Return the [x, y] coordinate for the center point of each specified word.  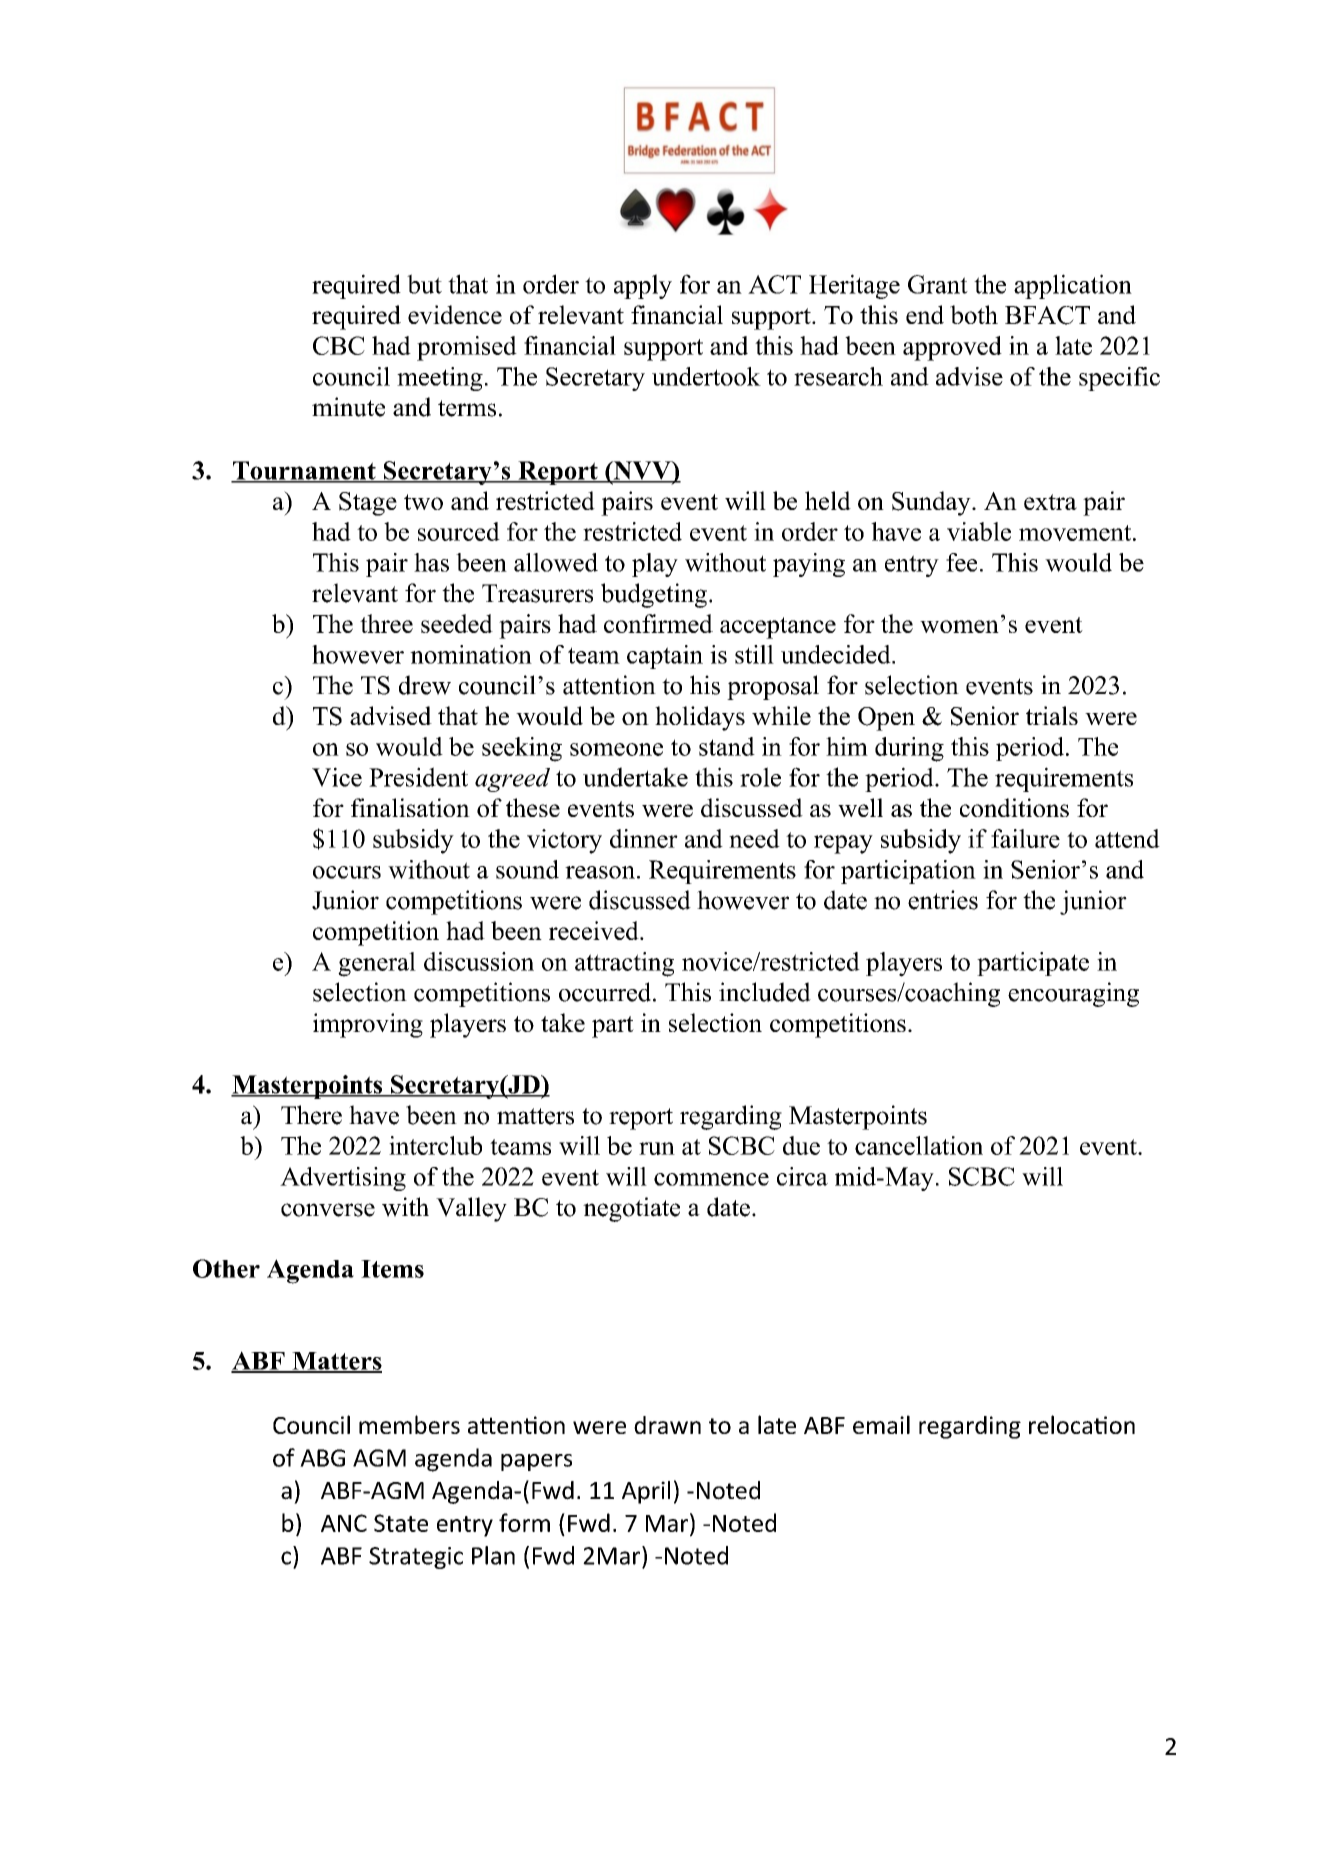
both [974, 314]
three [386, 623]
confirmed [658, 623]
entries [943, 900]
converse [328, 1210]
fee [961, 562]
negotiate [631, 1209]
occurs [347, 872]
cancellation [919, 1145]
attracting [624, 964]
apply [643, 286]
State [401, 1523]
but [424, 284]
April [646, 1492]
